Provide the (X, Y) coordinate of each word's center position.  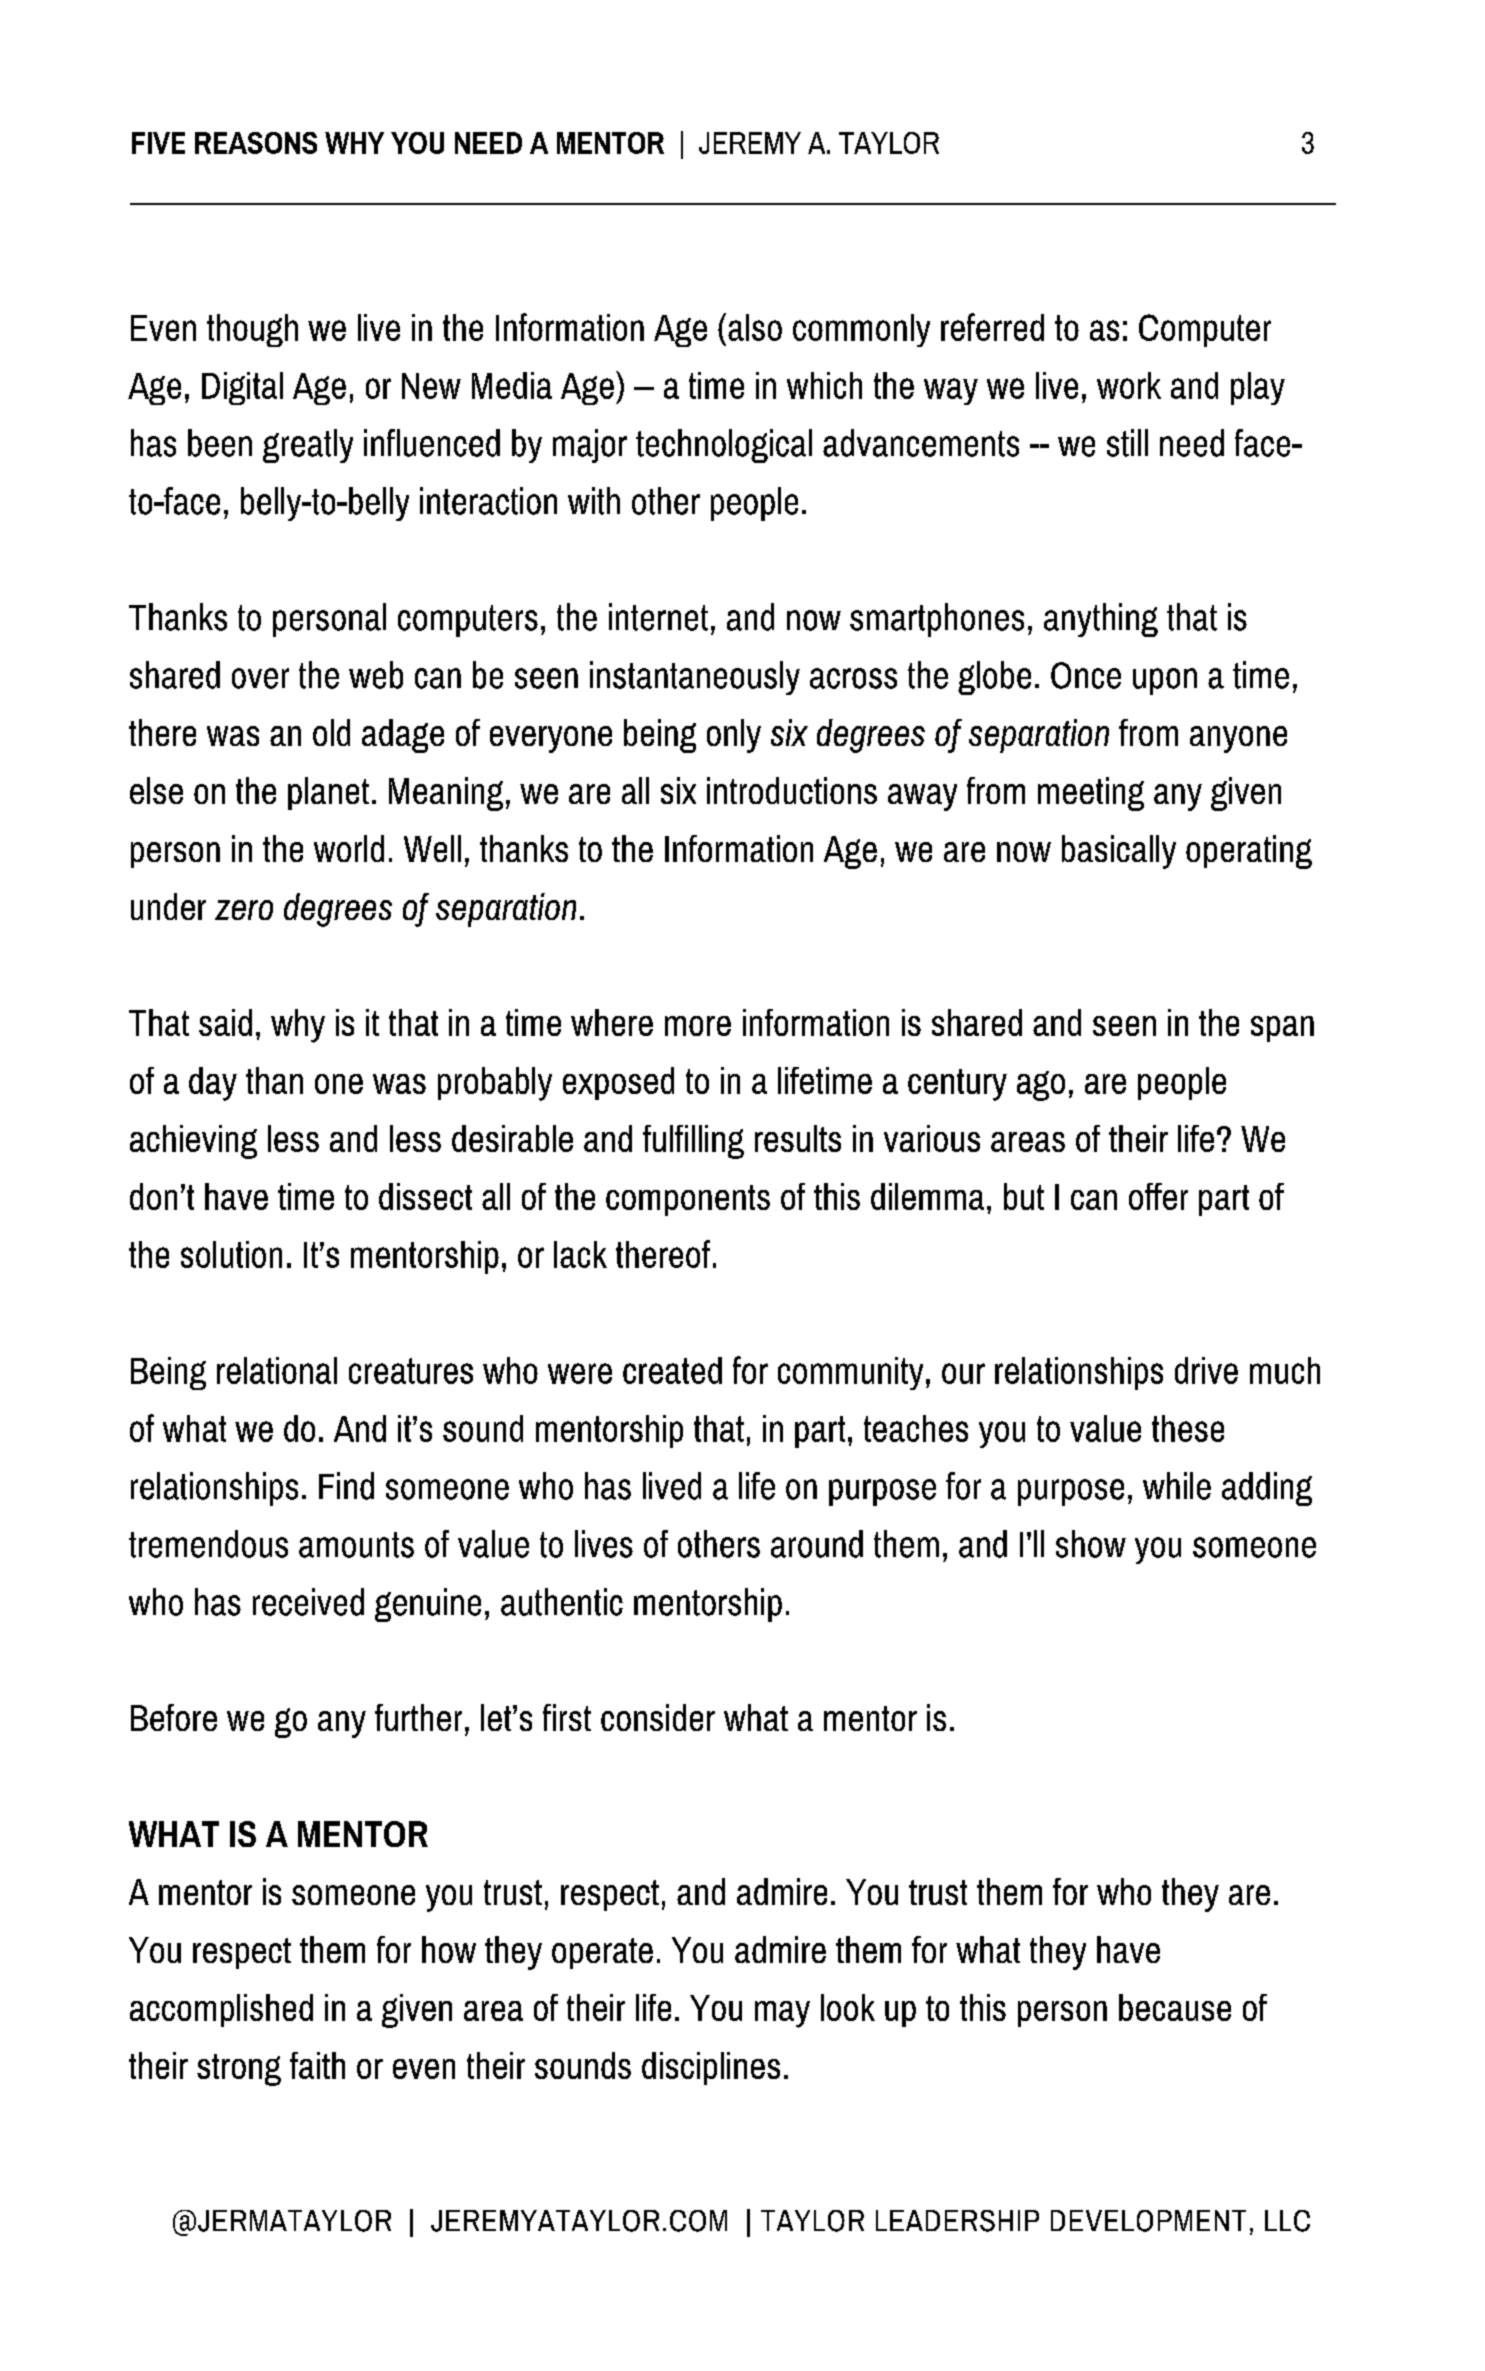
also (755, 327)
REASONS (256, 143)
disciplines (711, 2068)
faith (317, 2065)
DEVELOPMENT (1148, 2221)
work (1129, 385)
